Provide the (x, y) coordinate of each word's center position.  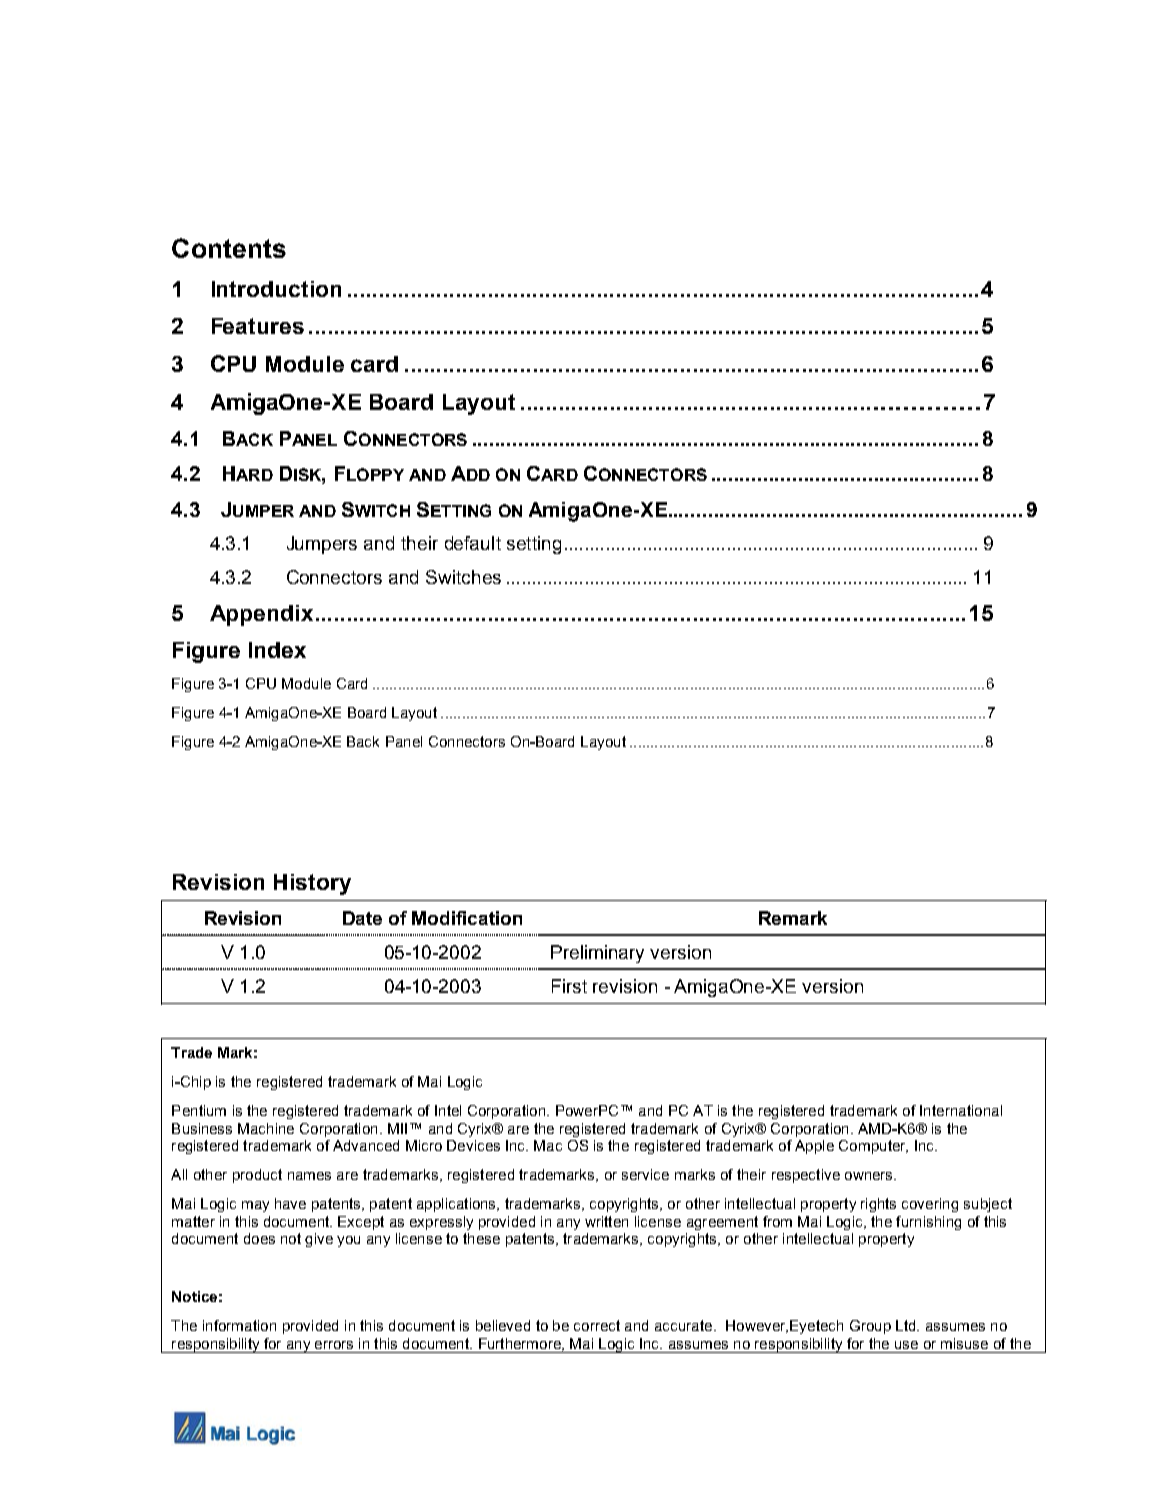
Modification (467, 918)
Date (362, 918)
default (473, 543)
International (961, 1110)
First (569, 986)
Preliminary (597, 954)
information (239, 1325)
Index (277, 650)
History (312, 884)
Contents (229, 248)
